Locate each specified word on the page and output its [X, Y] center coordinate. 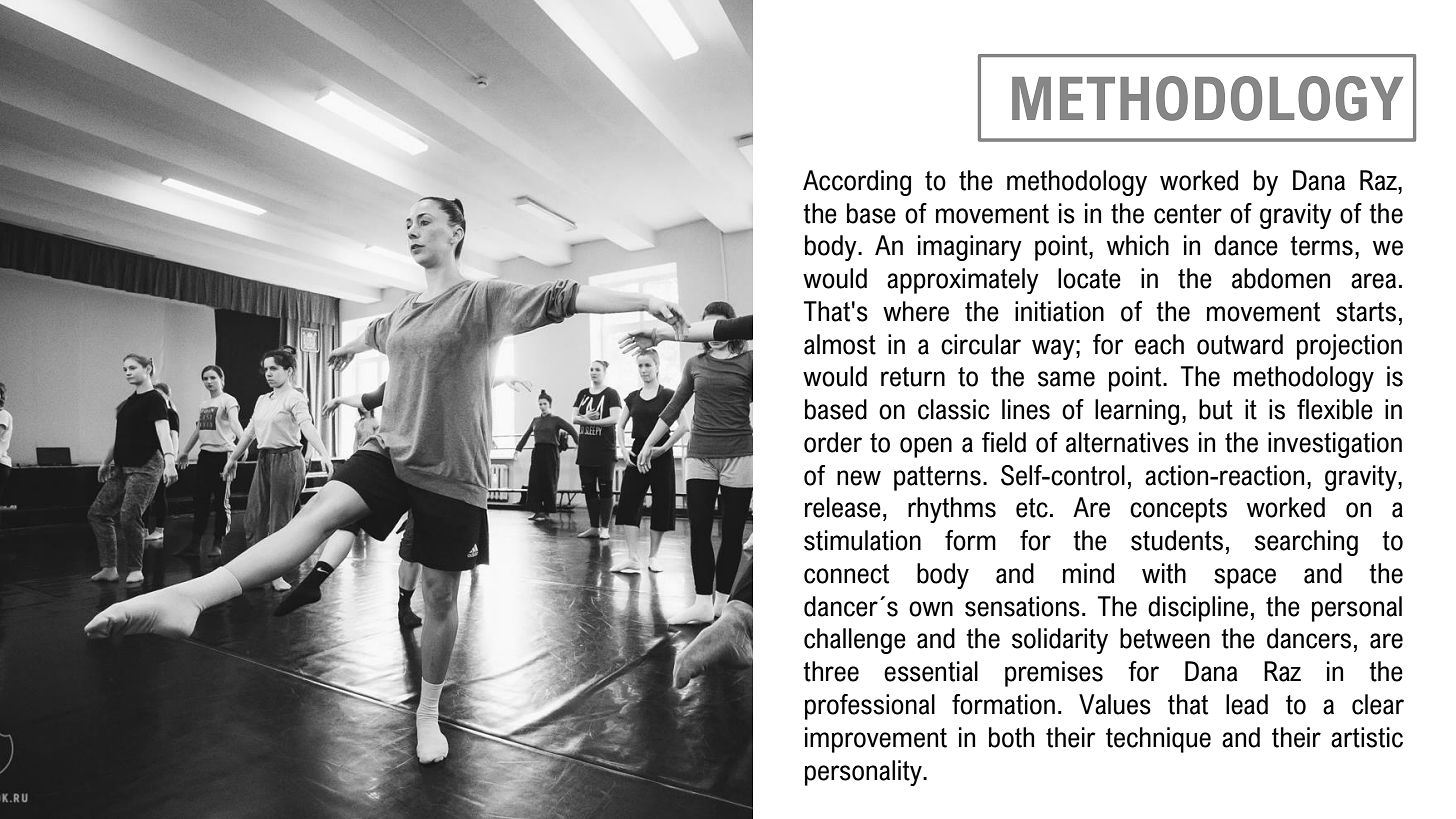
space [1245, 578]
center [1188, 214]
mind [1088, 573]
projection [1349, 347]
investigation [1335, 445]
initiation [1059, 311]
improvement [876, 740]
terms [1321, 246]
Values [1115, 704]
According [857, 183]
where [916, 311]
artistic [1367, 737]
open [926, 447]
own [931, 609]
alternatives [1127, 442]
